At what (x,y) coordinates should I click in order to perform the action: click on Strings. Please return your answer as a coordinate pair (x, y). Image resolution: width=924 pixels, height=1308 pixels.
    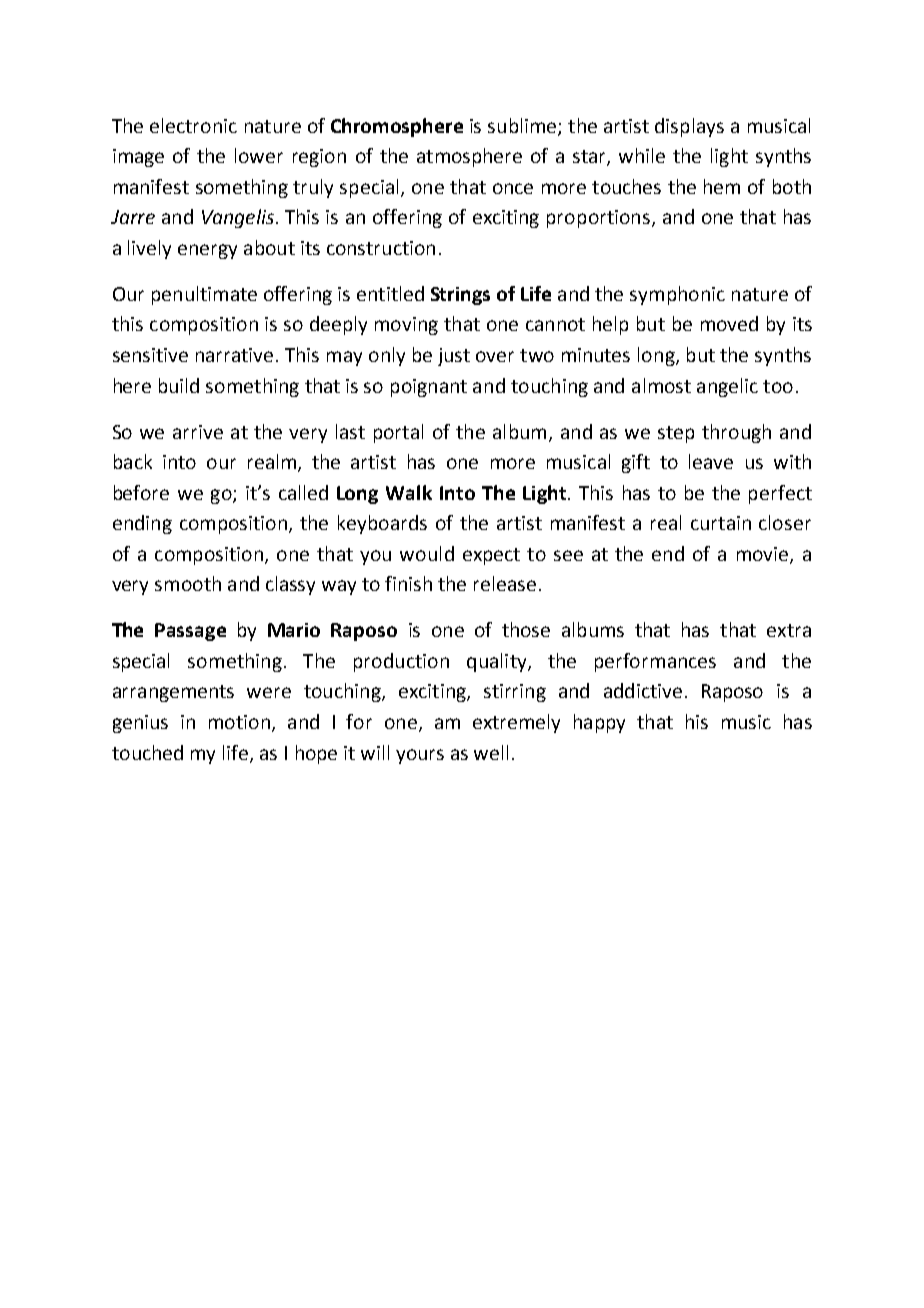
    Looking at the image, I should click on (460, 296).
